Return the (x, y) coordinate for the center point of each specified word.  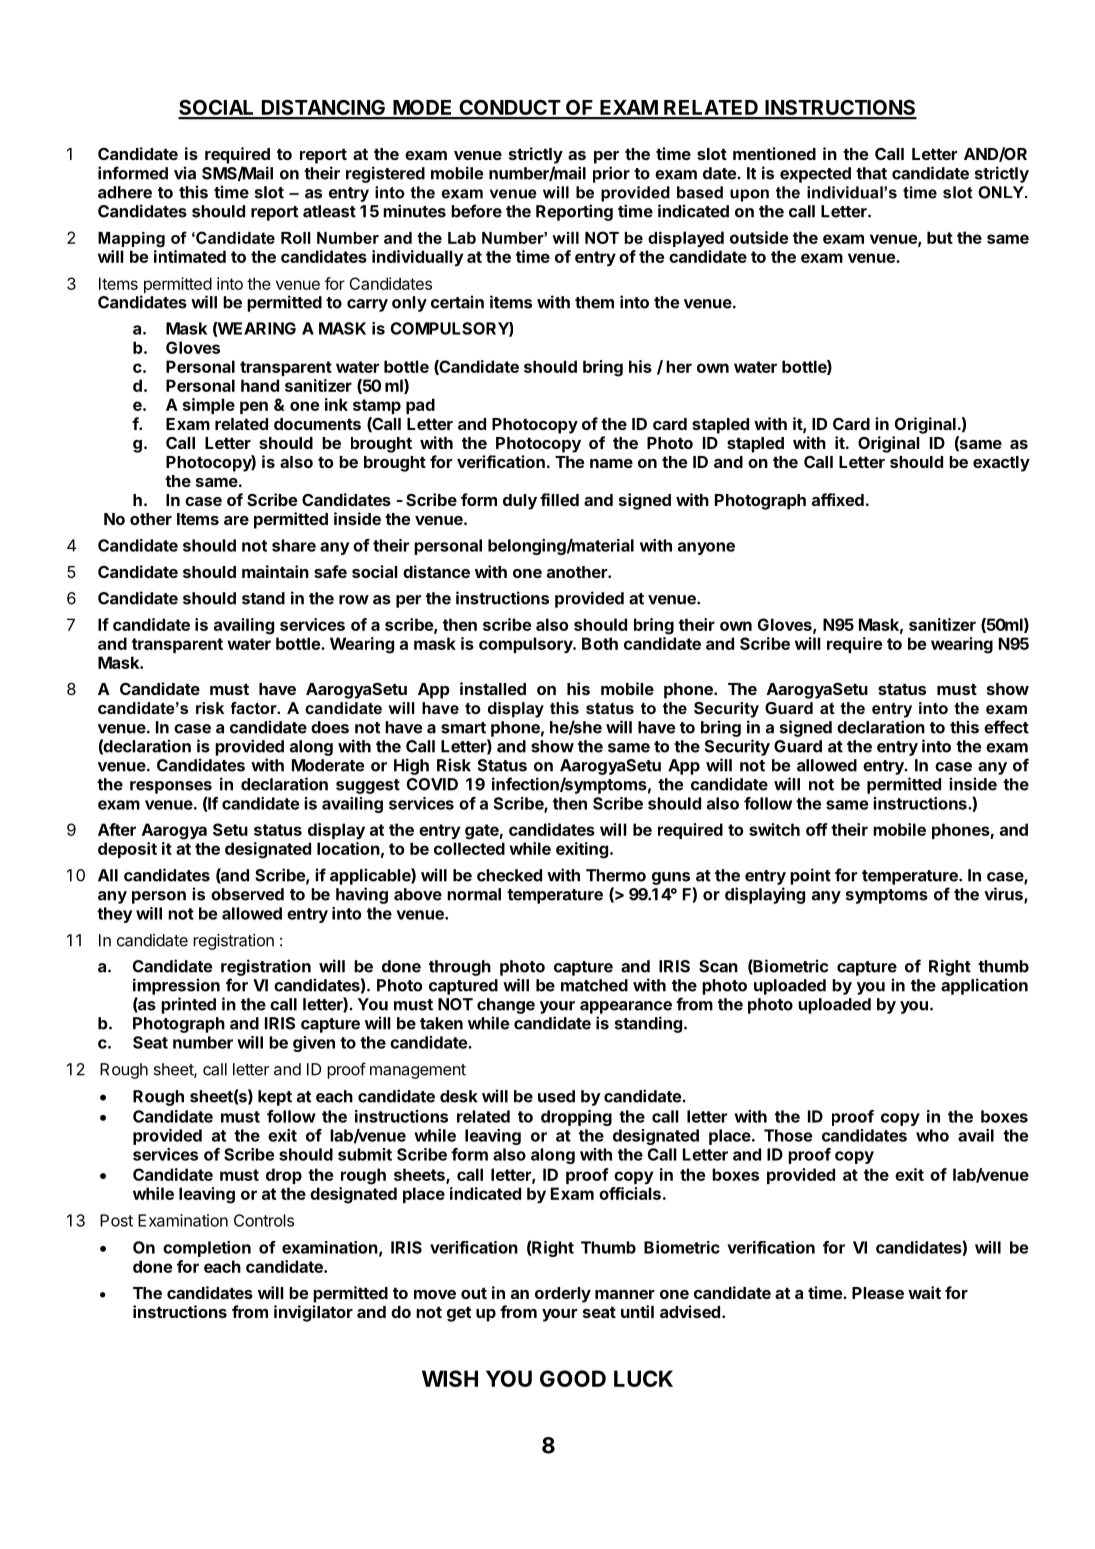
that (871, 173)
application (984, 986)
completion (207, 1249)
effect (1006, 727)
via (185, 173)
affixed (838, 499)
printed (188, 1005)
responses (171, 787)
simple (209, 406)
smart (463, 728)
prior (611, 174)
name (611, 463)
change (506, 1006)
